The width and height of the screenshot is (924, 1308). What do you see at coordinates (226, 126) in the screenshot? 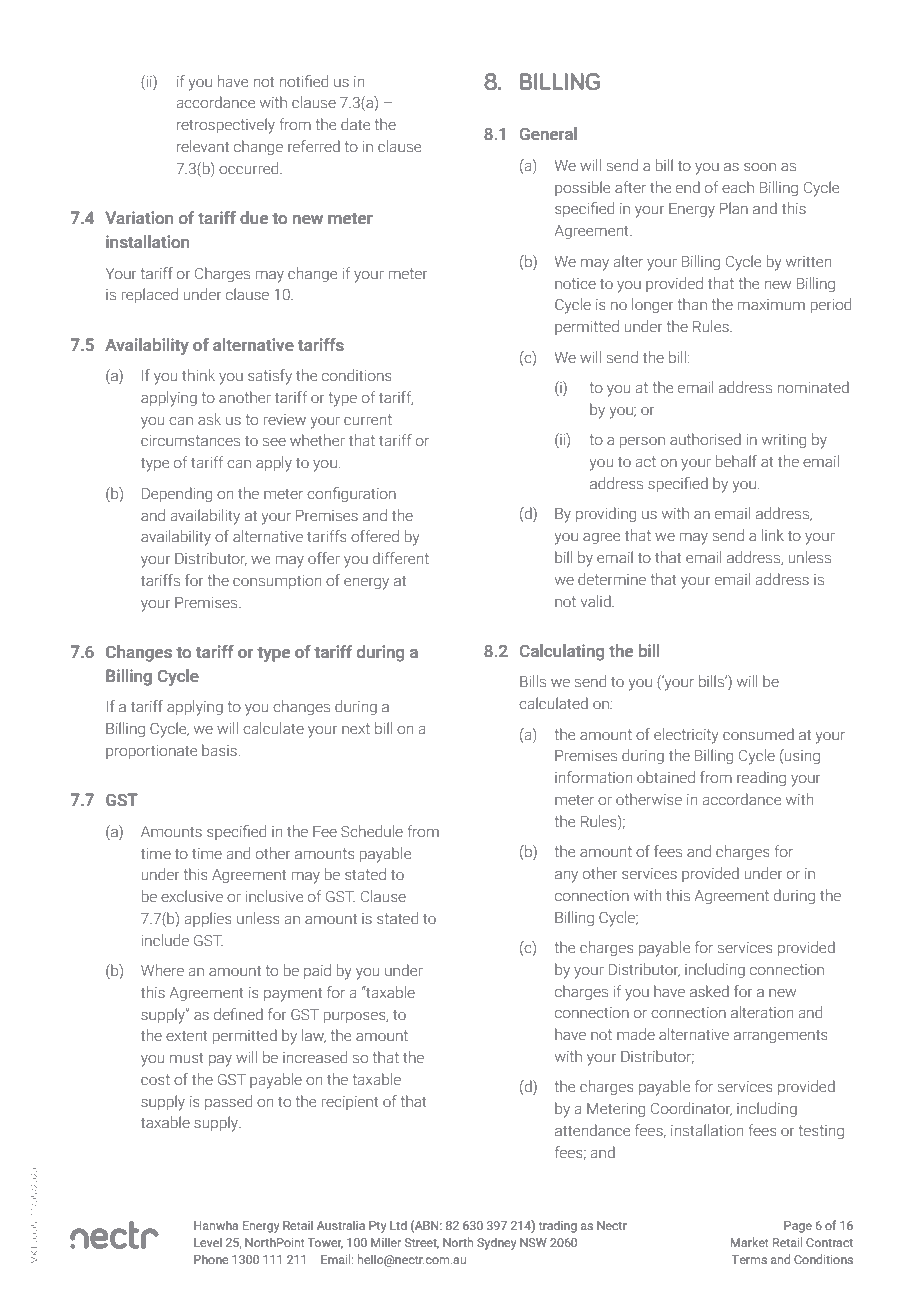
I see `retrospectively` at bounding box center [226, 126].
